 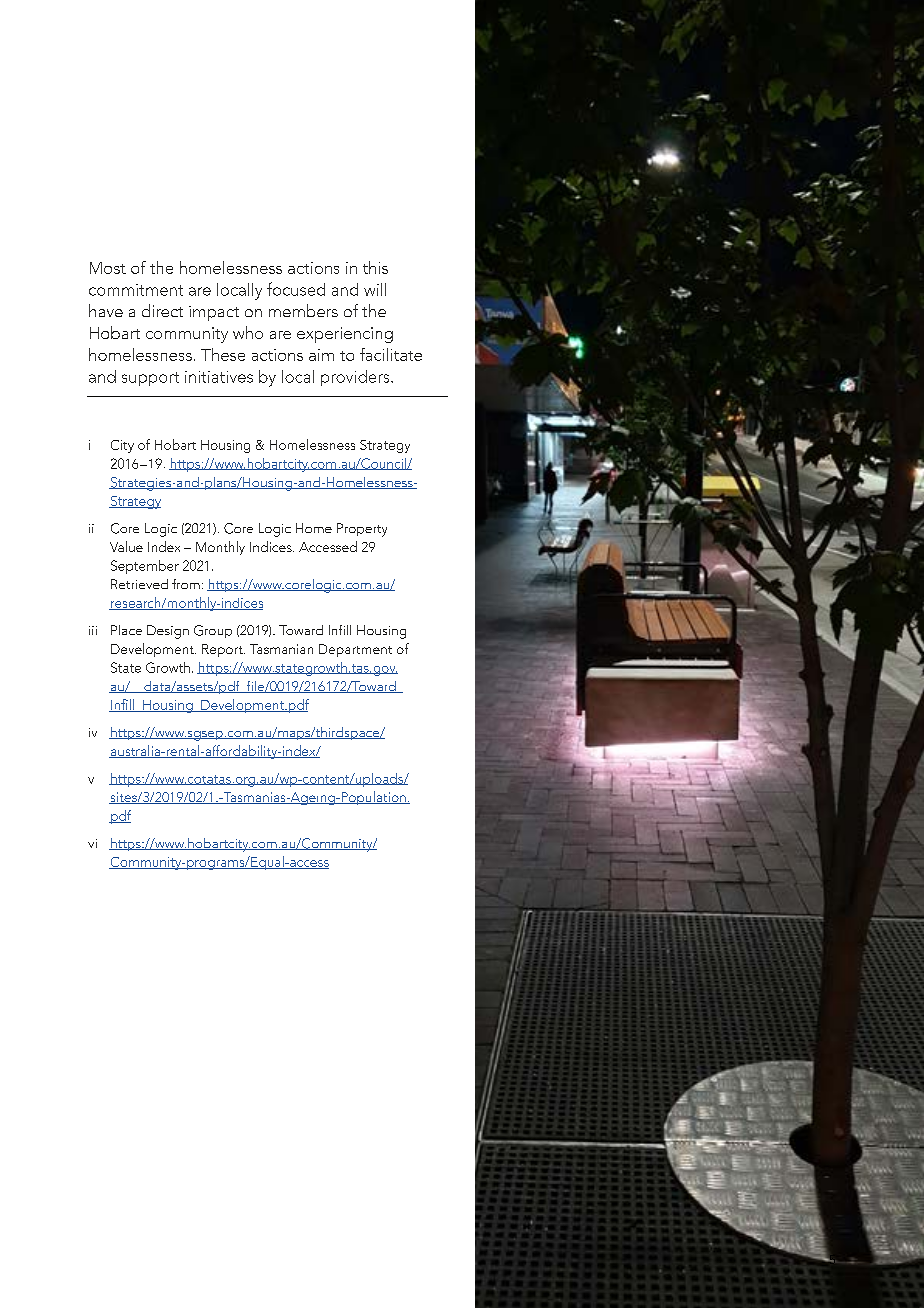 What do you see at coordinates (296, 289) in the screenshot?
I see `focused` at bounding box center [296, 289].
